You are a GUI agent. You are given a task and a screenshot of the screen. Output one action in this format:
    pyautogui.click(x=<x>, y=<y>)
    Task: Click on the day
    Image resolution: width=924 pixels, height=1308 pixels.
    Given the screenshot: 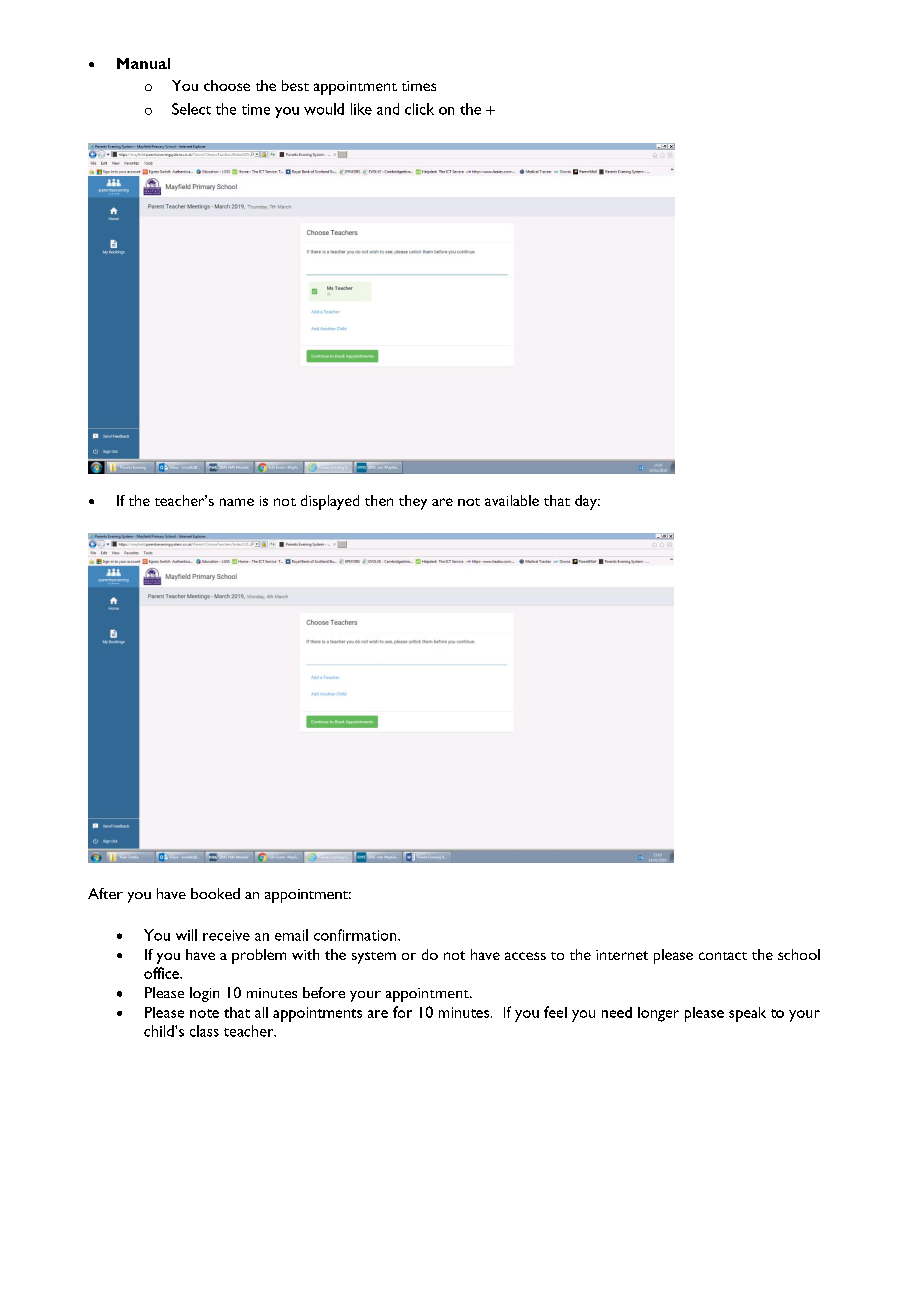 What is the action you would take?
    pyautogui.click(x=587, y=502)
